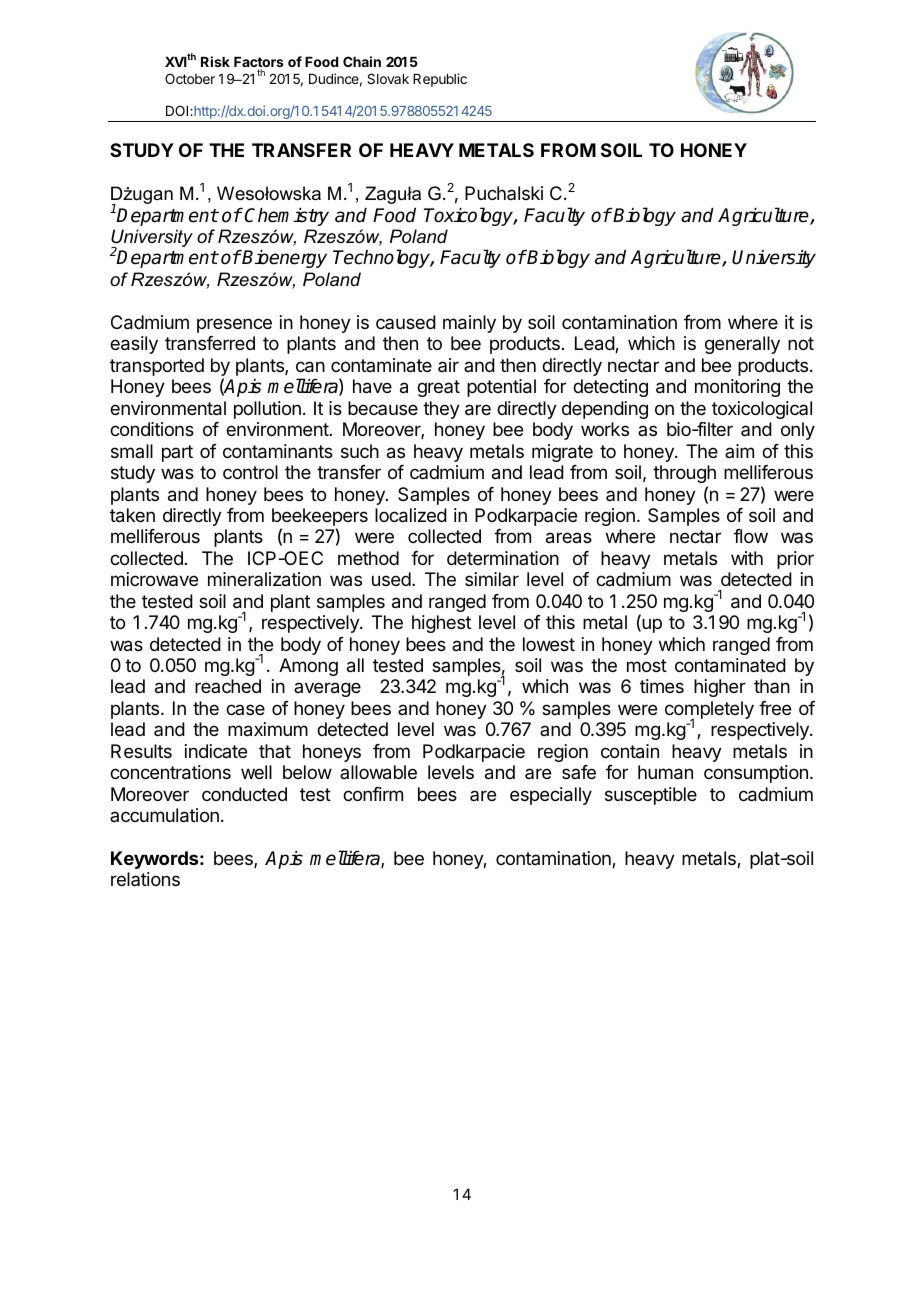 The image size is (924, 1308). Describe the element at coordinates (388, 78) in the screenshot. I see `Slovak` at that location.
